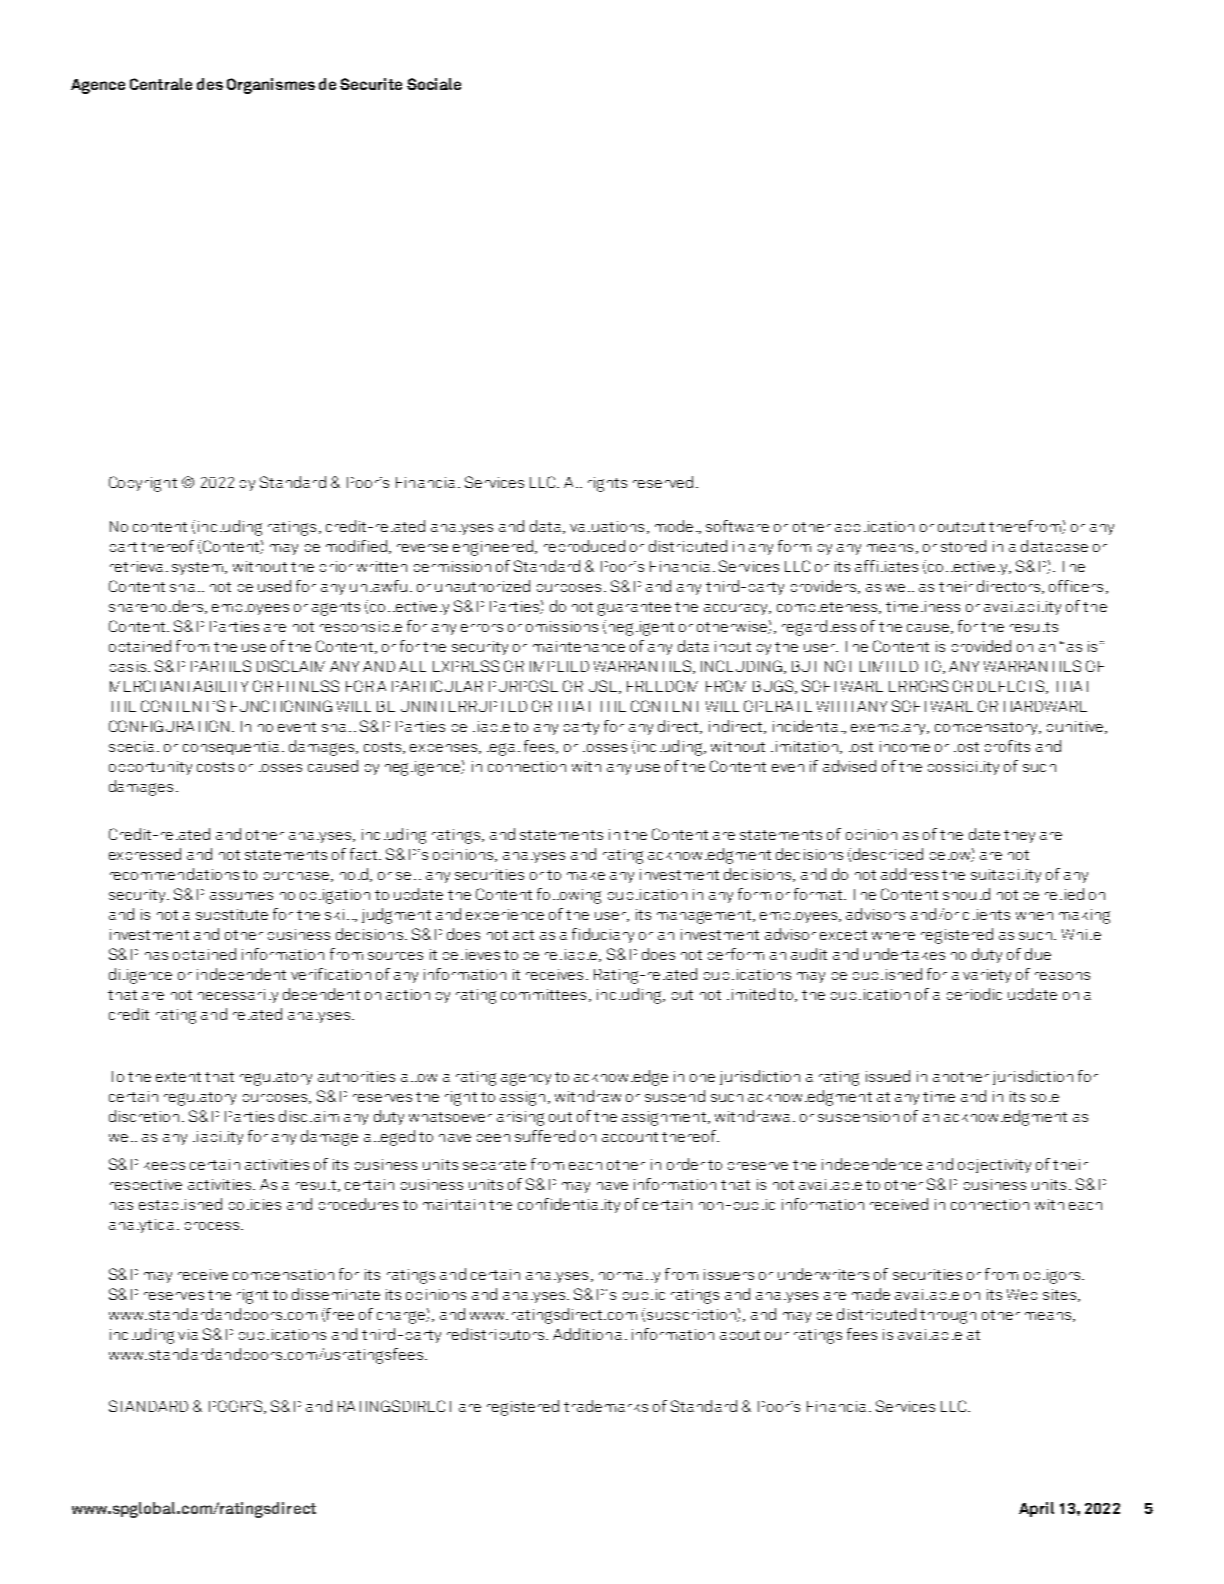 Image resolution: width=1224 pixels, height=1584 pixels. I want to click on Centrale, so click(161, 84).
